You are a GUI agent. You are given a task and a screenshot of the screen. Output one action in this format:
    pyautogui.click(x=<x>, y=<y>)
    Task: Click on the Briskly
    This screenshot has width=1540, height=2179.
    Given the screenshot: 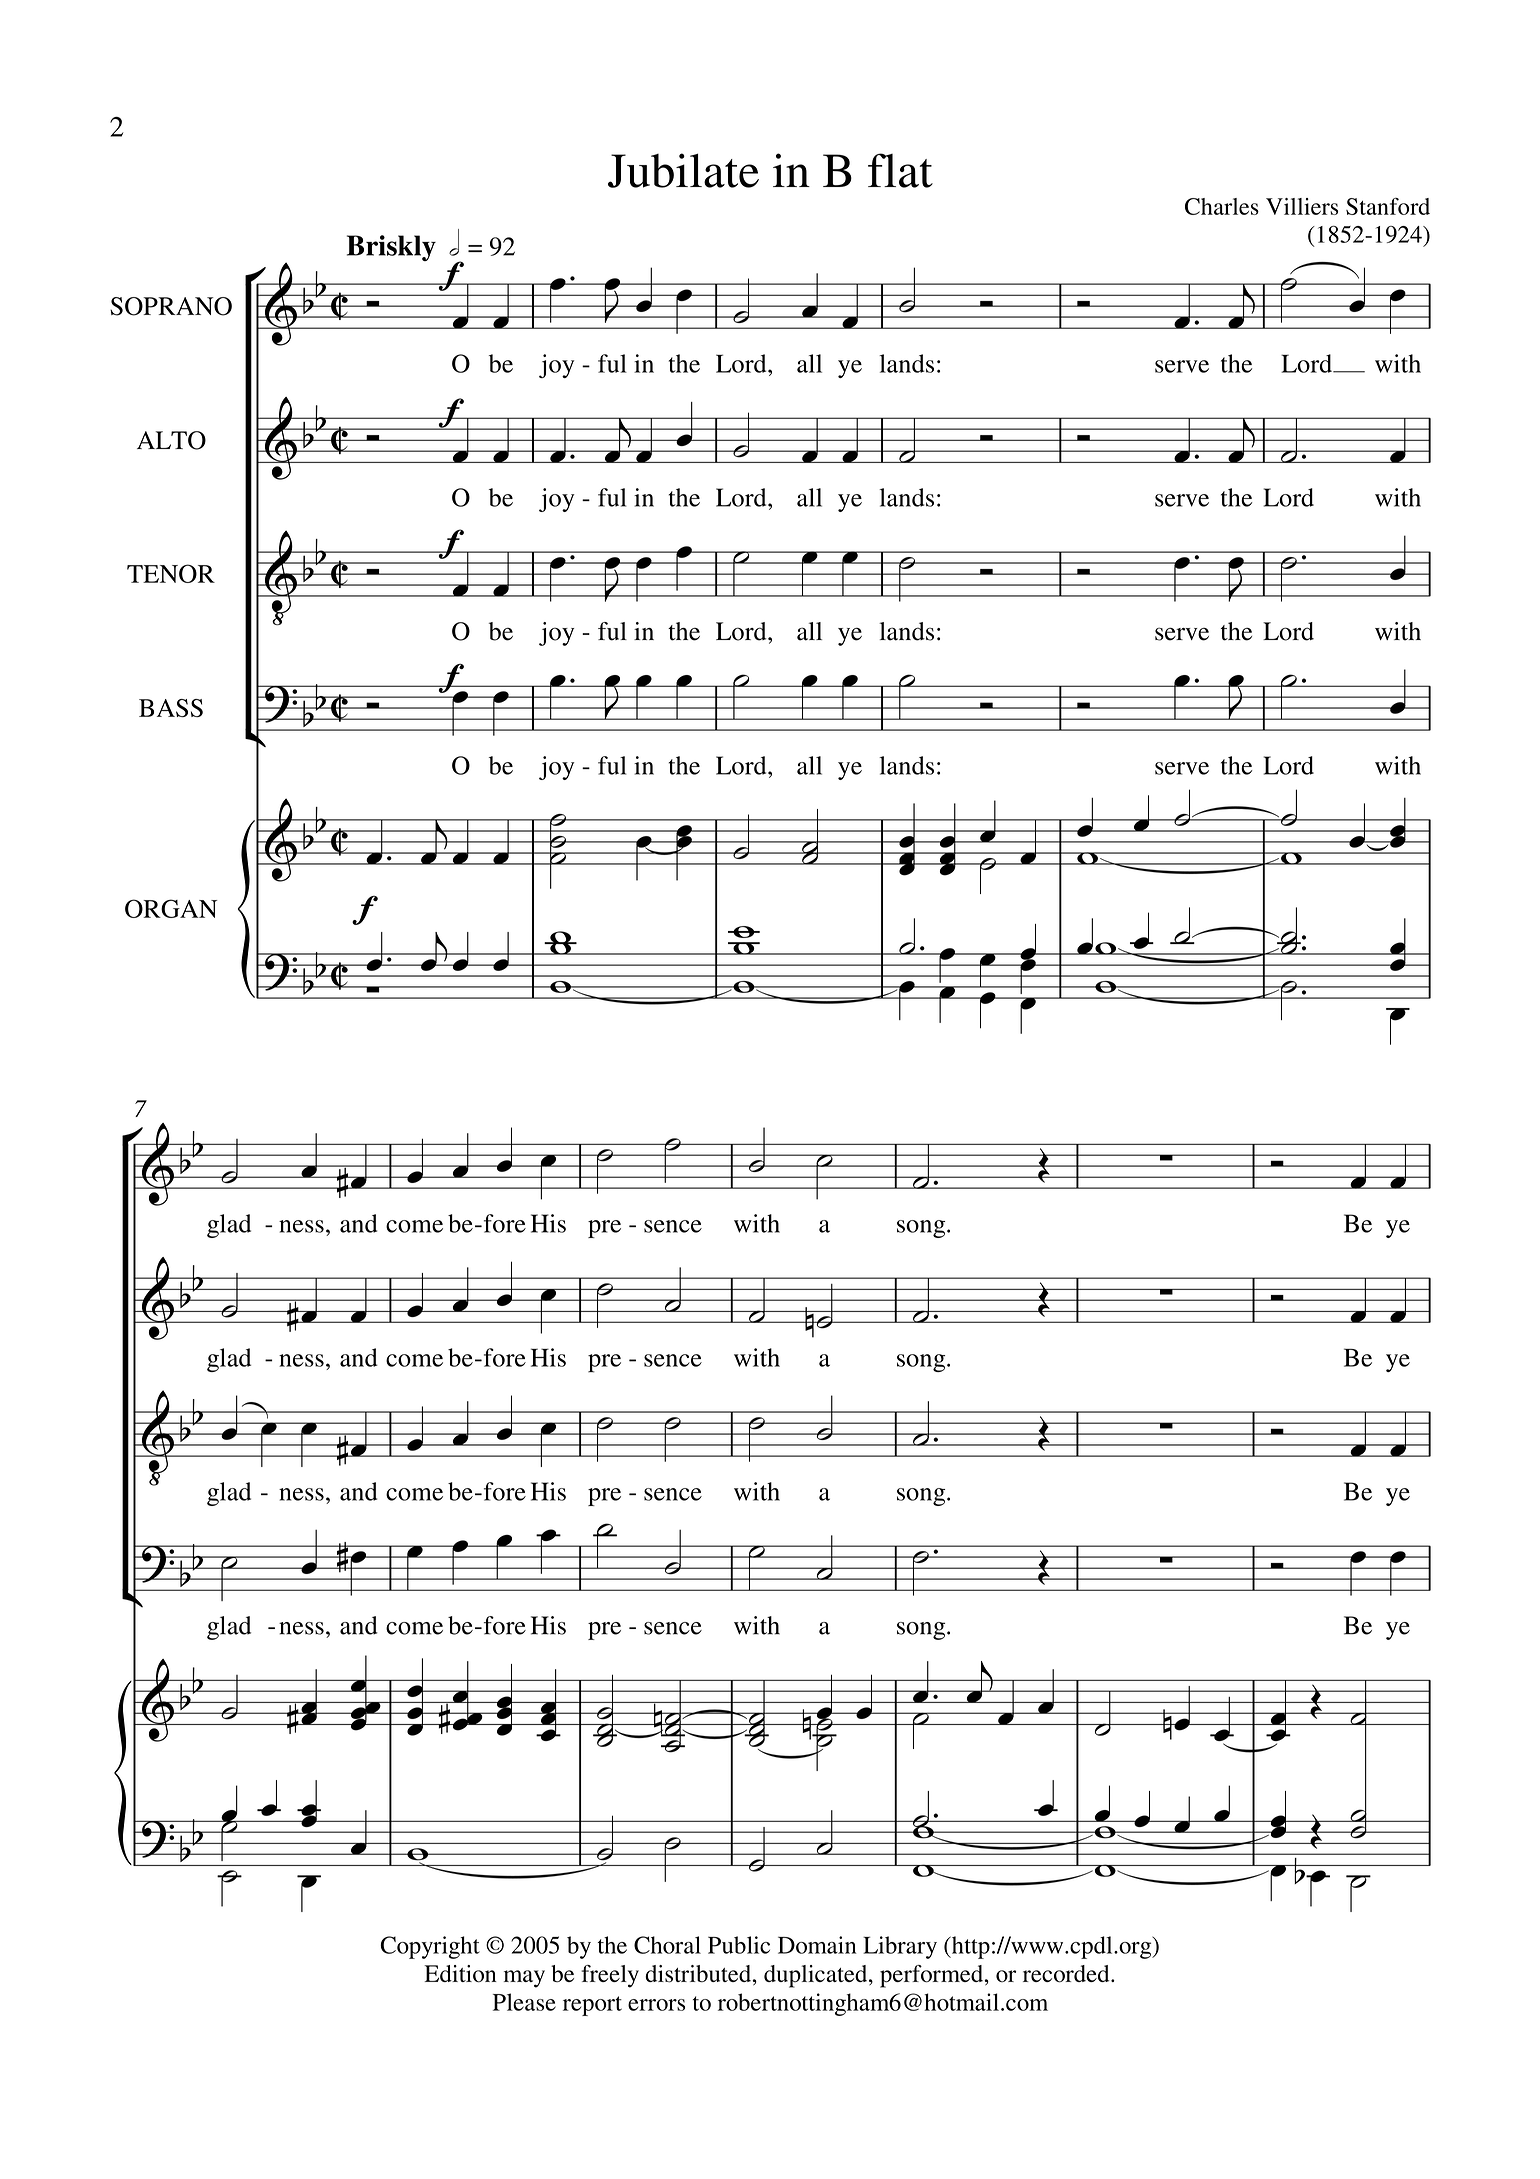 What is the action you would take?
    pyautogui.click(x=391, y=248)
